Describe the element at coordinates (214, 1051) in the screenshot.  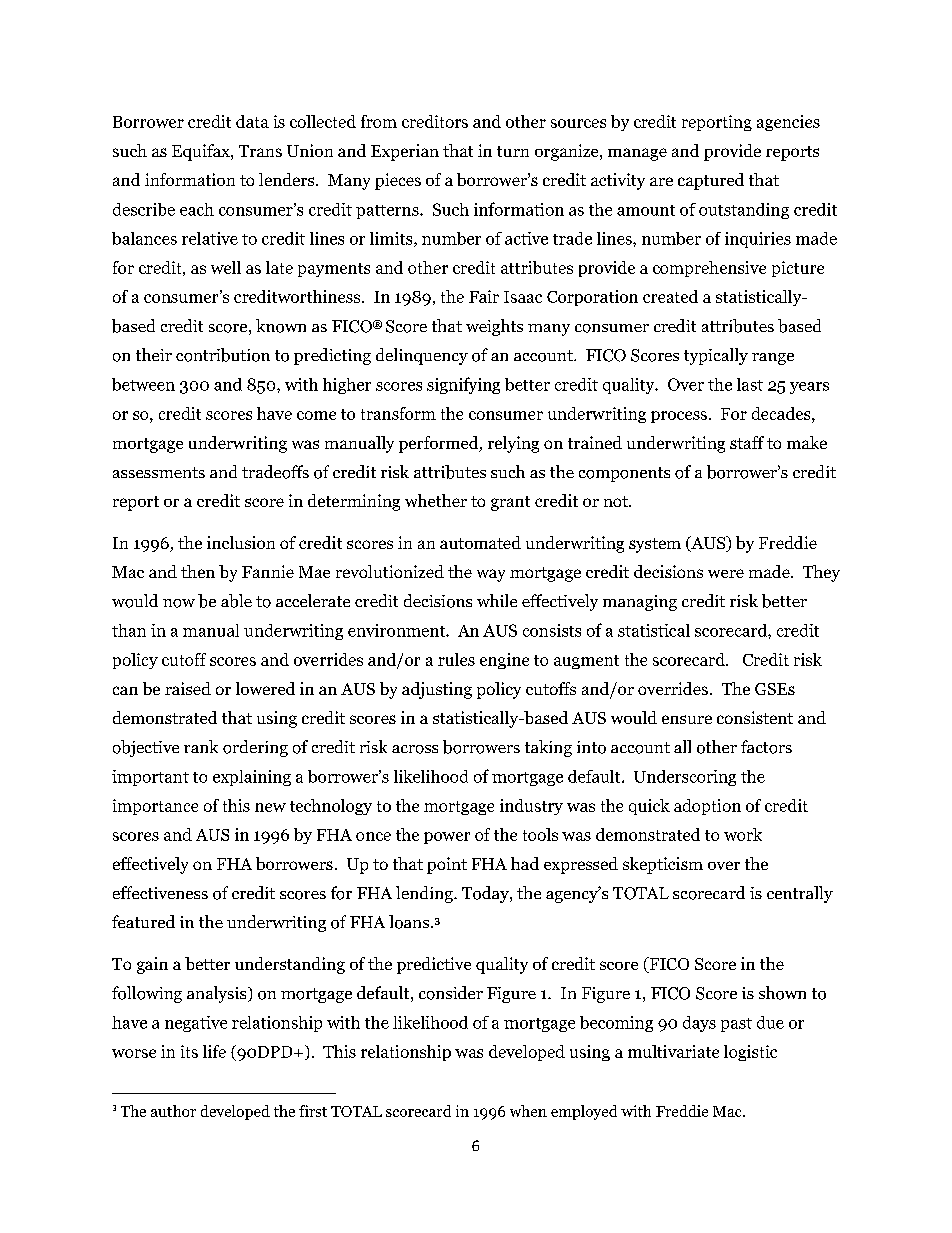
I see `life` at that location.
